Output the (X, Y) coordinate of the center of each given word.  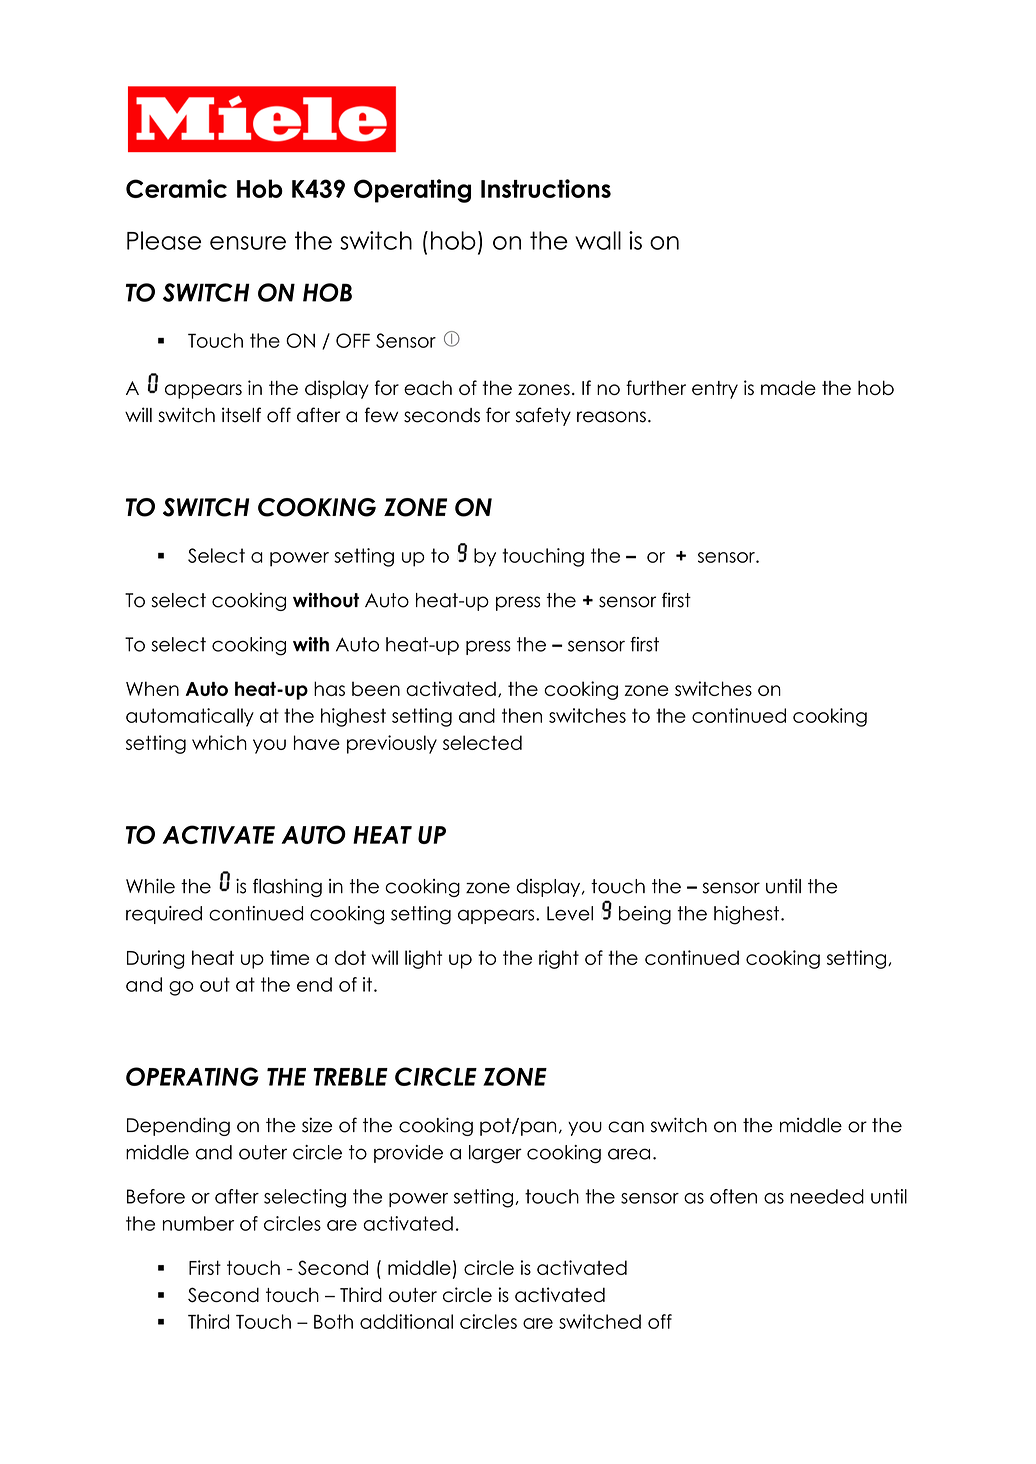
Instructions (546, 188)
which (219, 742)
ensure (248, 243)
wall (598, 240)
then (522, 715)
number (198, 1223)
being (645, 915)
